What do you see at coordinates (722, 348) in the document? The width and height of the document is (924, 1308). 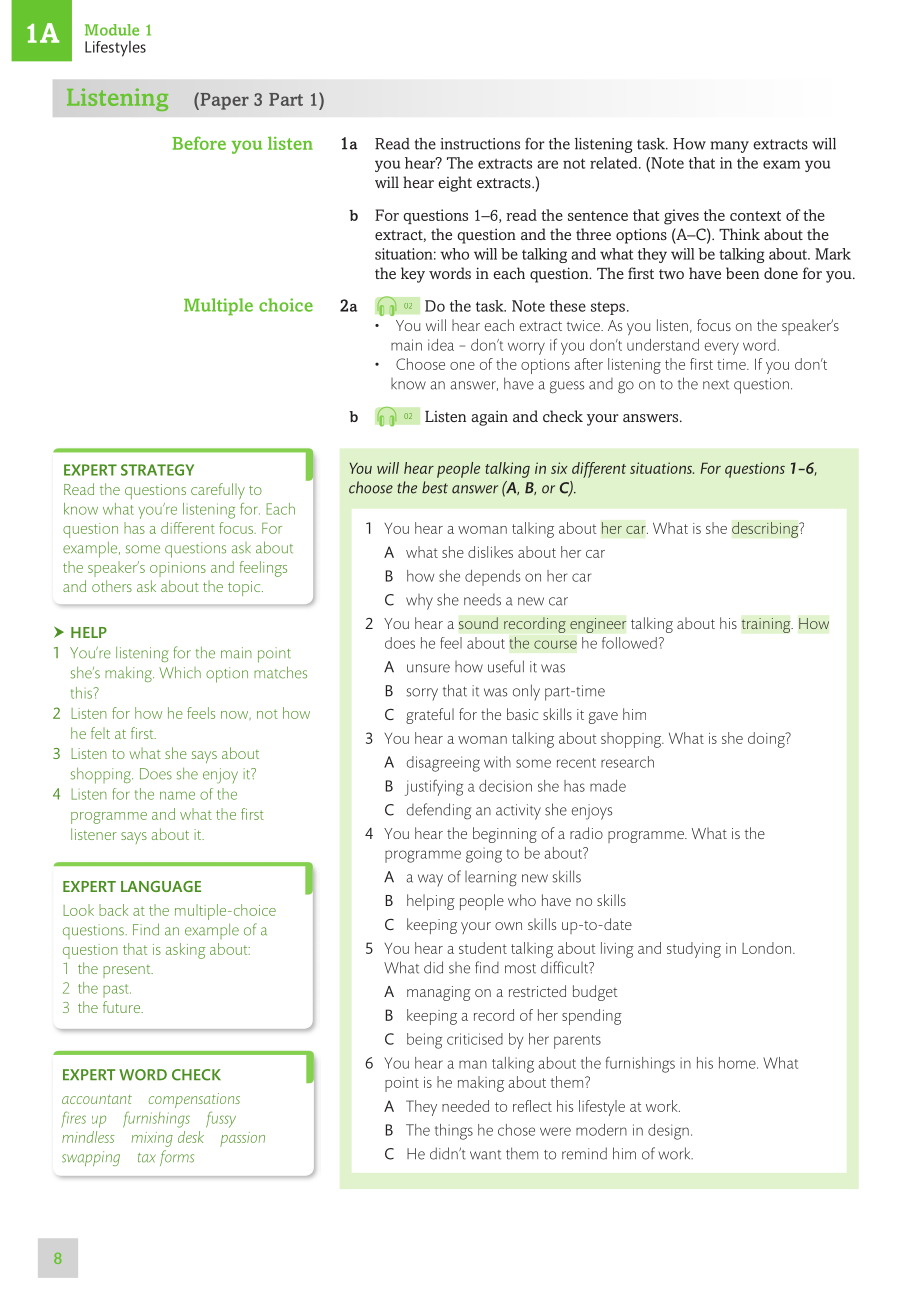 I see `every` at bounding box center [722, 348].
